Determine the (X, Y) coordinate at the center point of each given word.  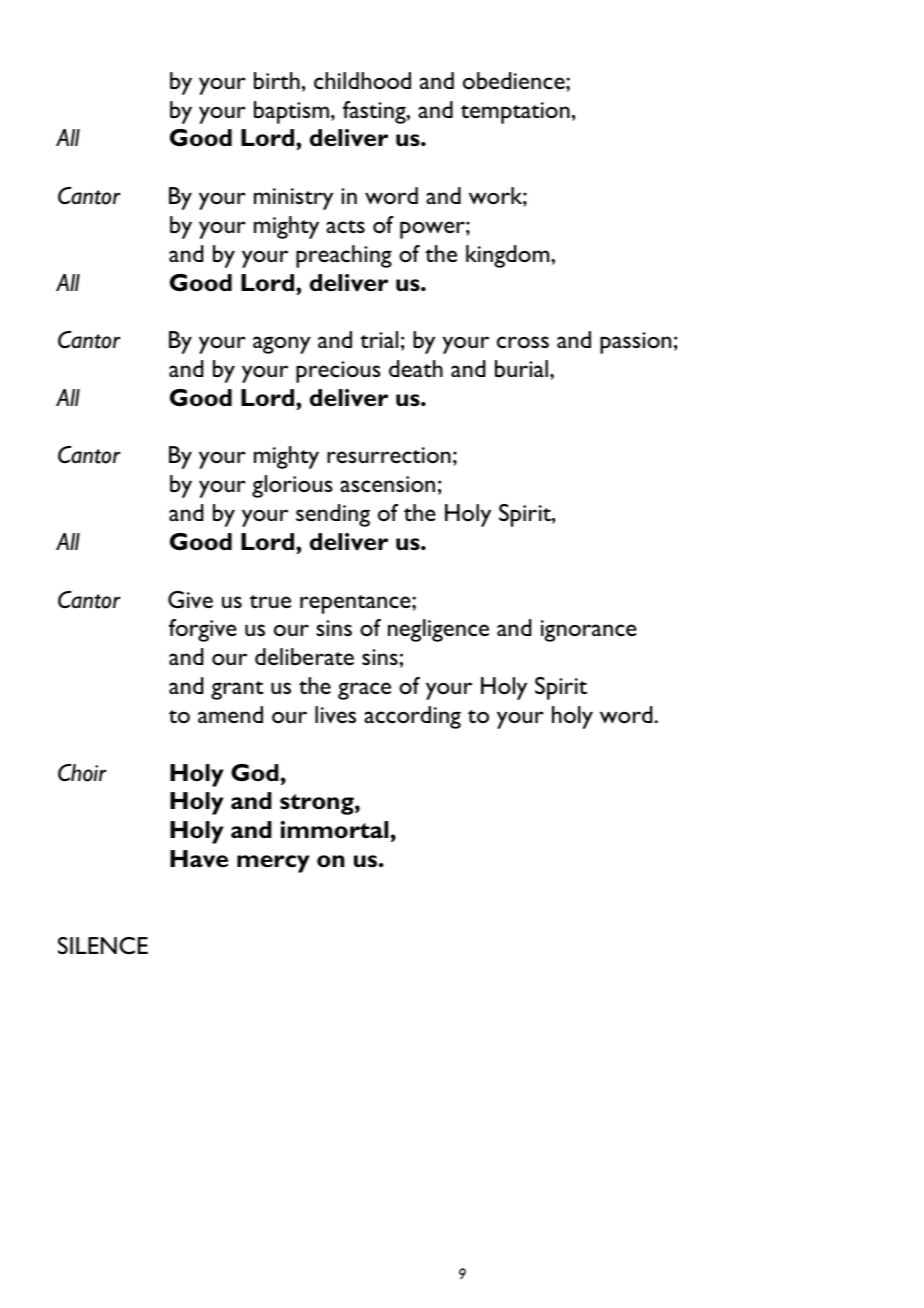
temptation (515, 113)
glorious (292, 486)
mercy (273, 864)
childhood (362, 80)
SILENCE (103, 945)
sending (333, 515)
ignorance (589, 631)
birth (277, 80)
